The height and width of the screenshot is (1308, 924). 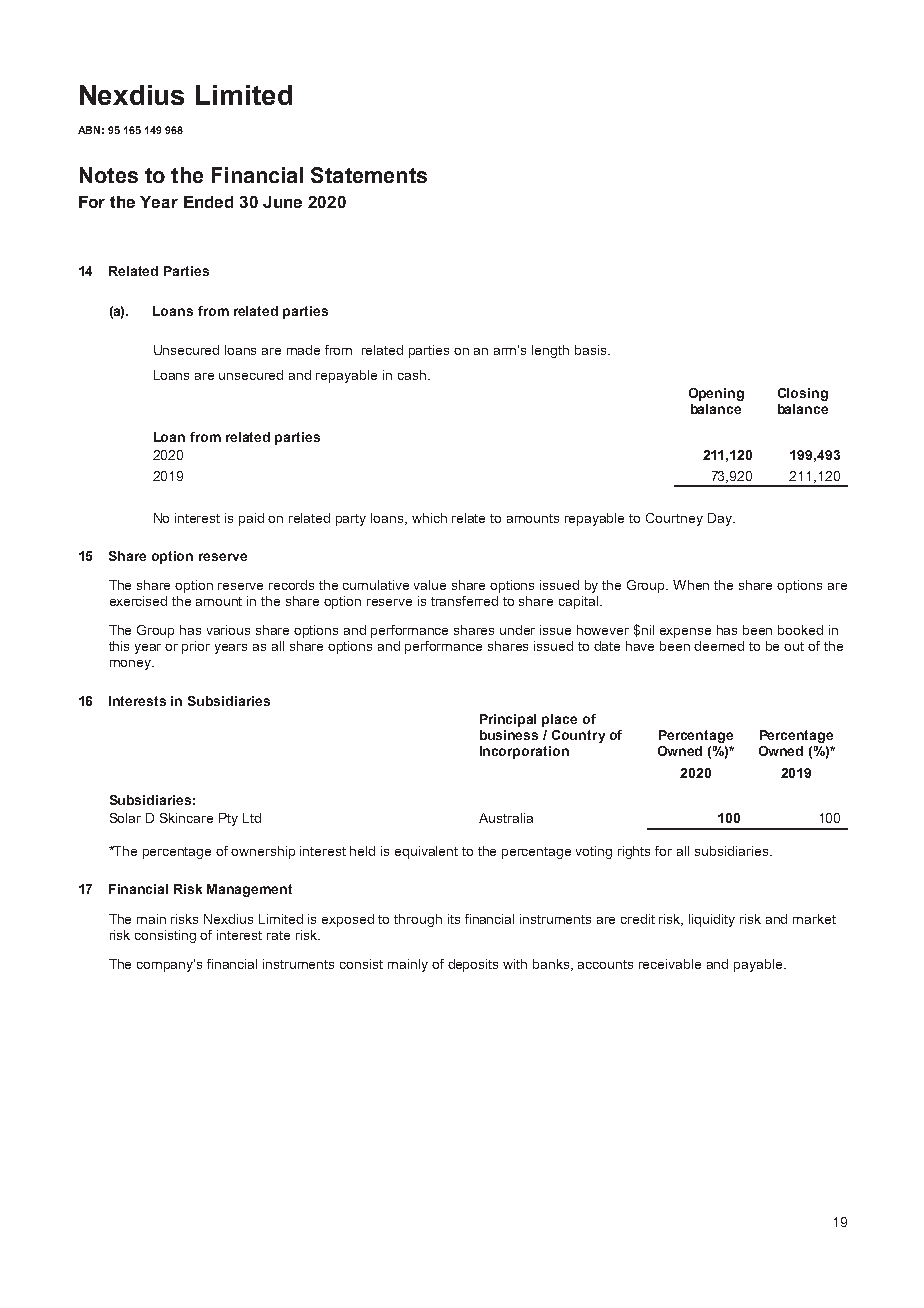 What do you see at coordinates (429, 518) in the screenshot?
I see `which` at bounding box center [429, 518].
